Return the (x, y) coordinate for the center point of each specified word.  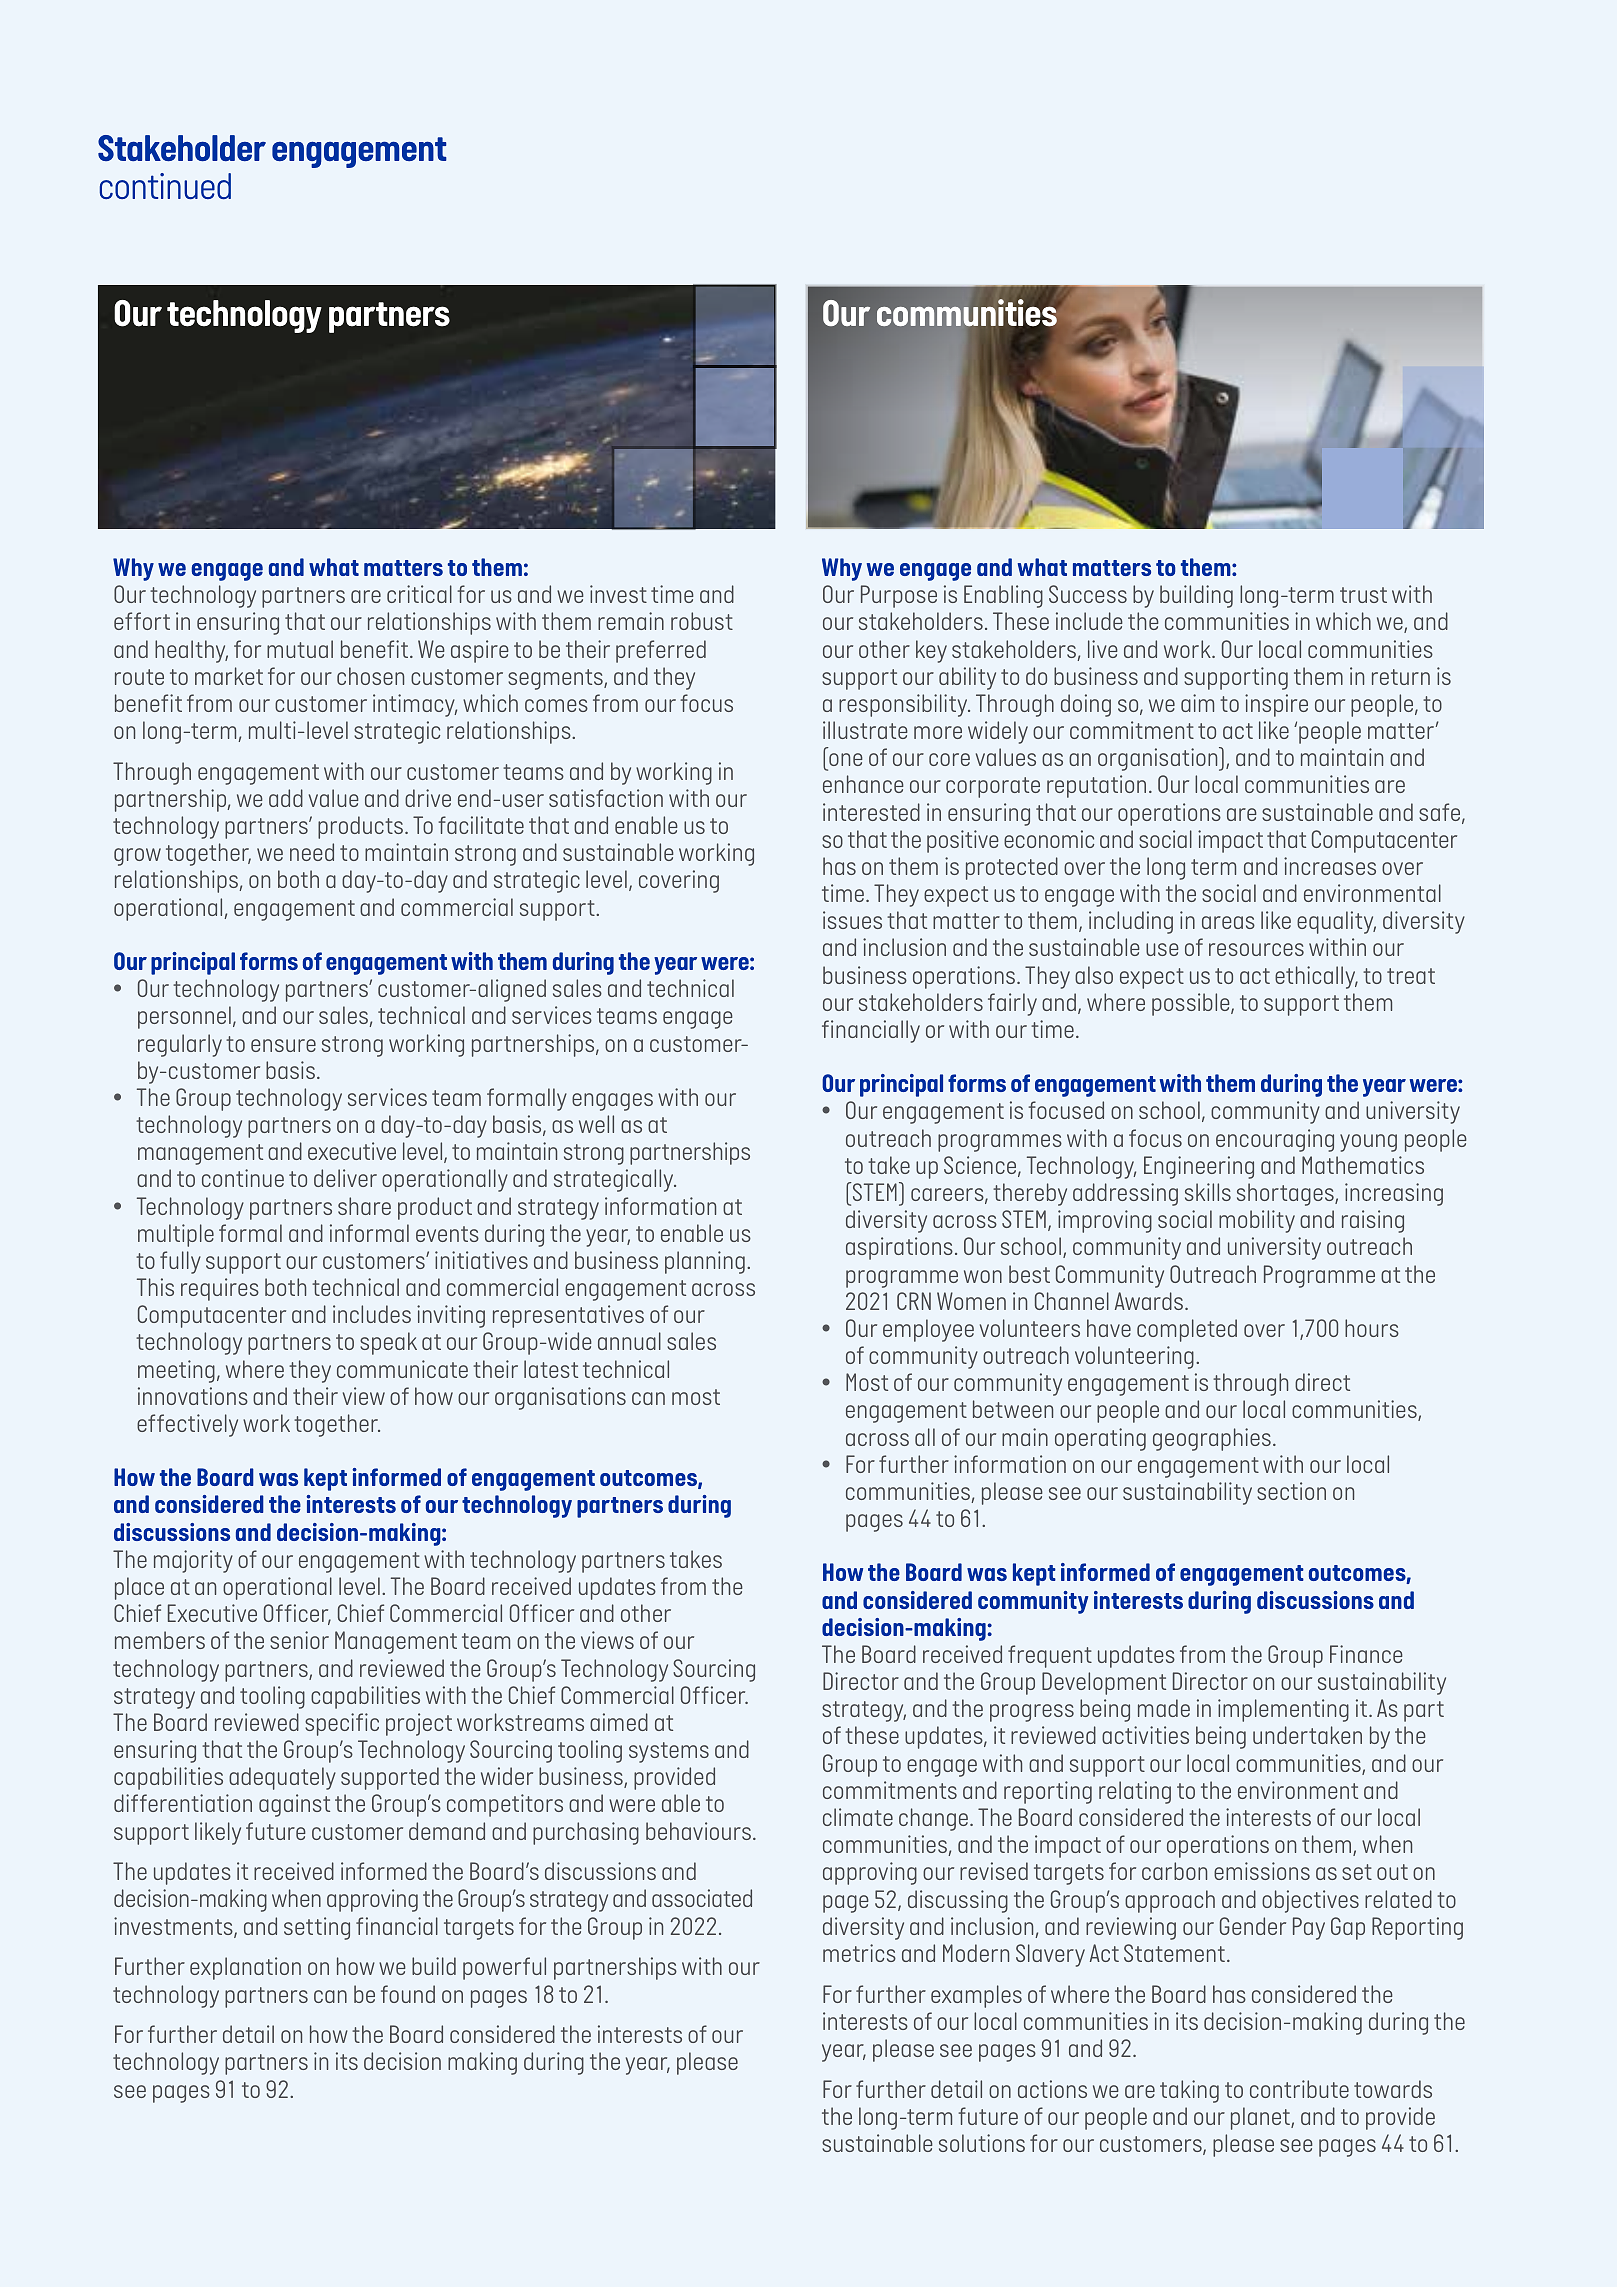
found (408, 1994)
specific (342, 1724)
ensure (283, 1045)
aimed (619, 1722)
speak (388, 1343)
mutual (300, 649)
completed (1187, 1330)
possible (1192, 1004)
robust (702, 621)
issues (852, 920)
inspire (1276, 705)
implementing (1283, 1710)
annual (629, 1341)
